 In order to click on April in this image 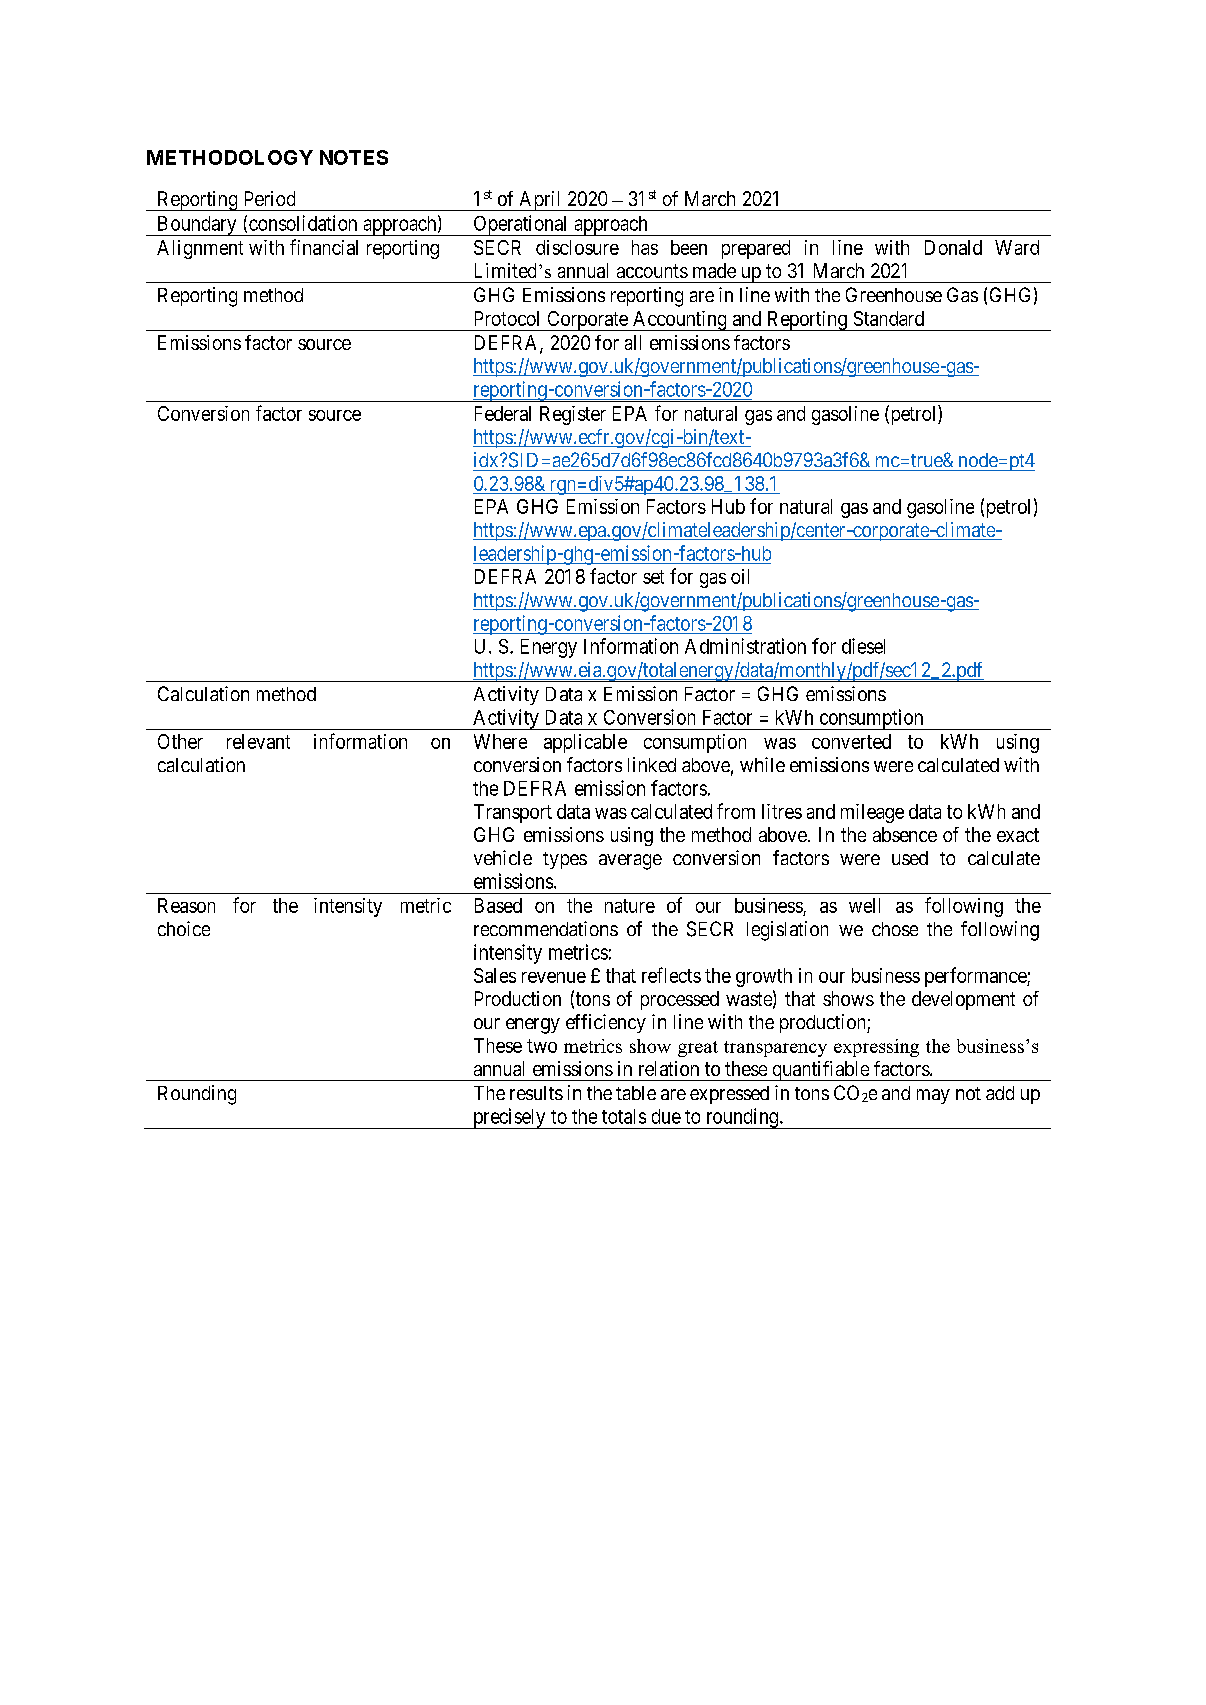, I will do `click(540, 201)`.
